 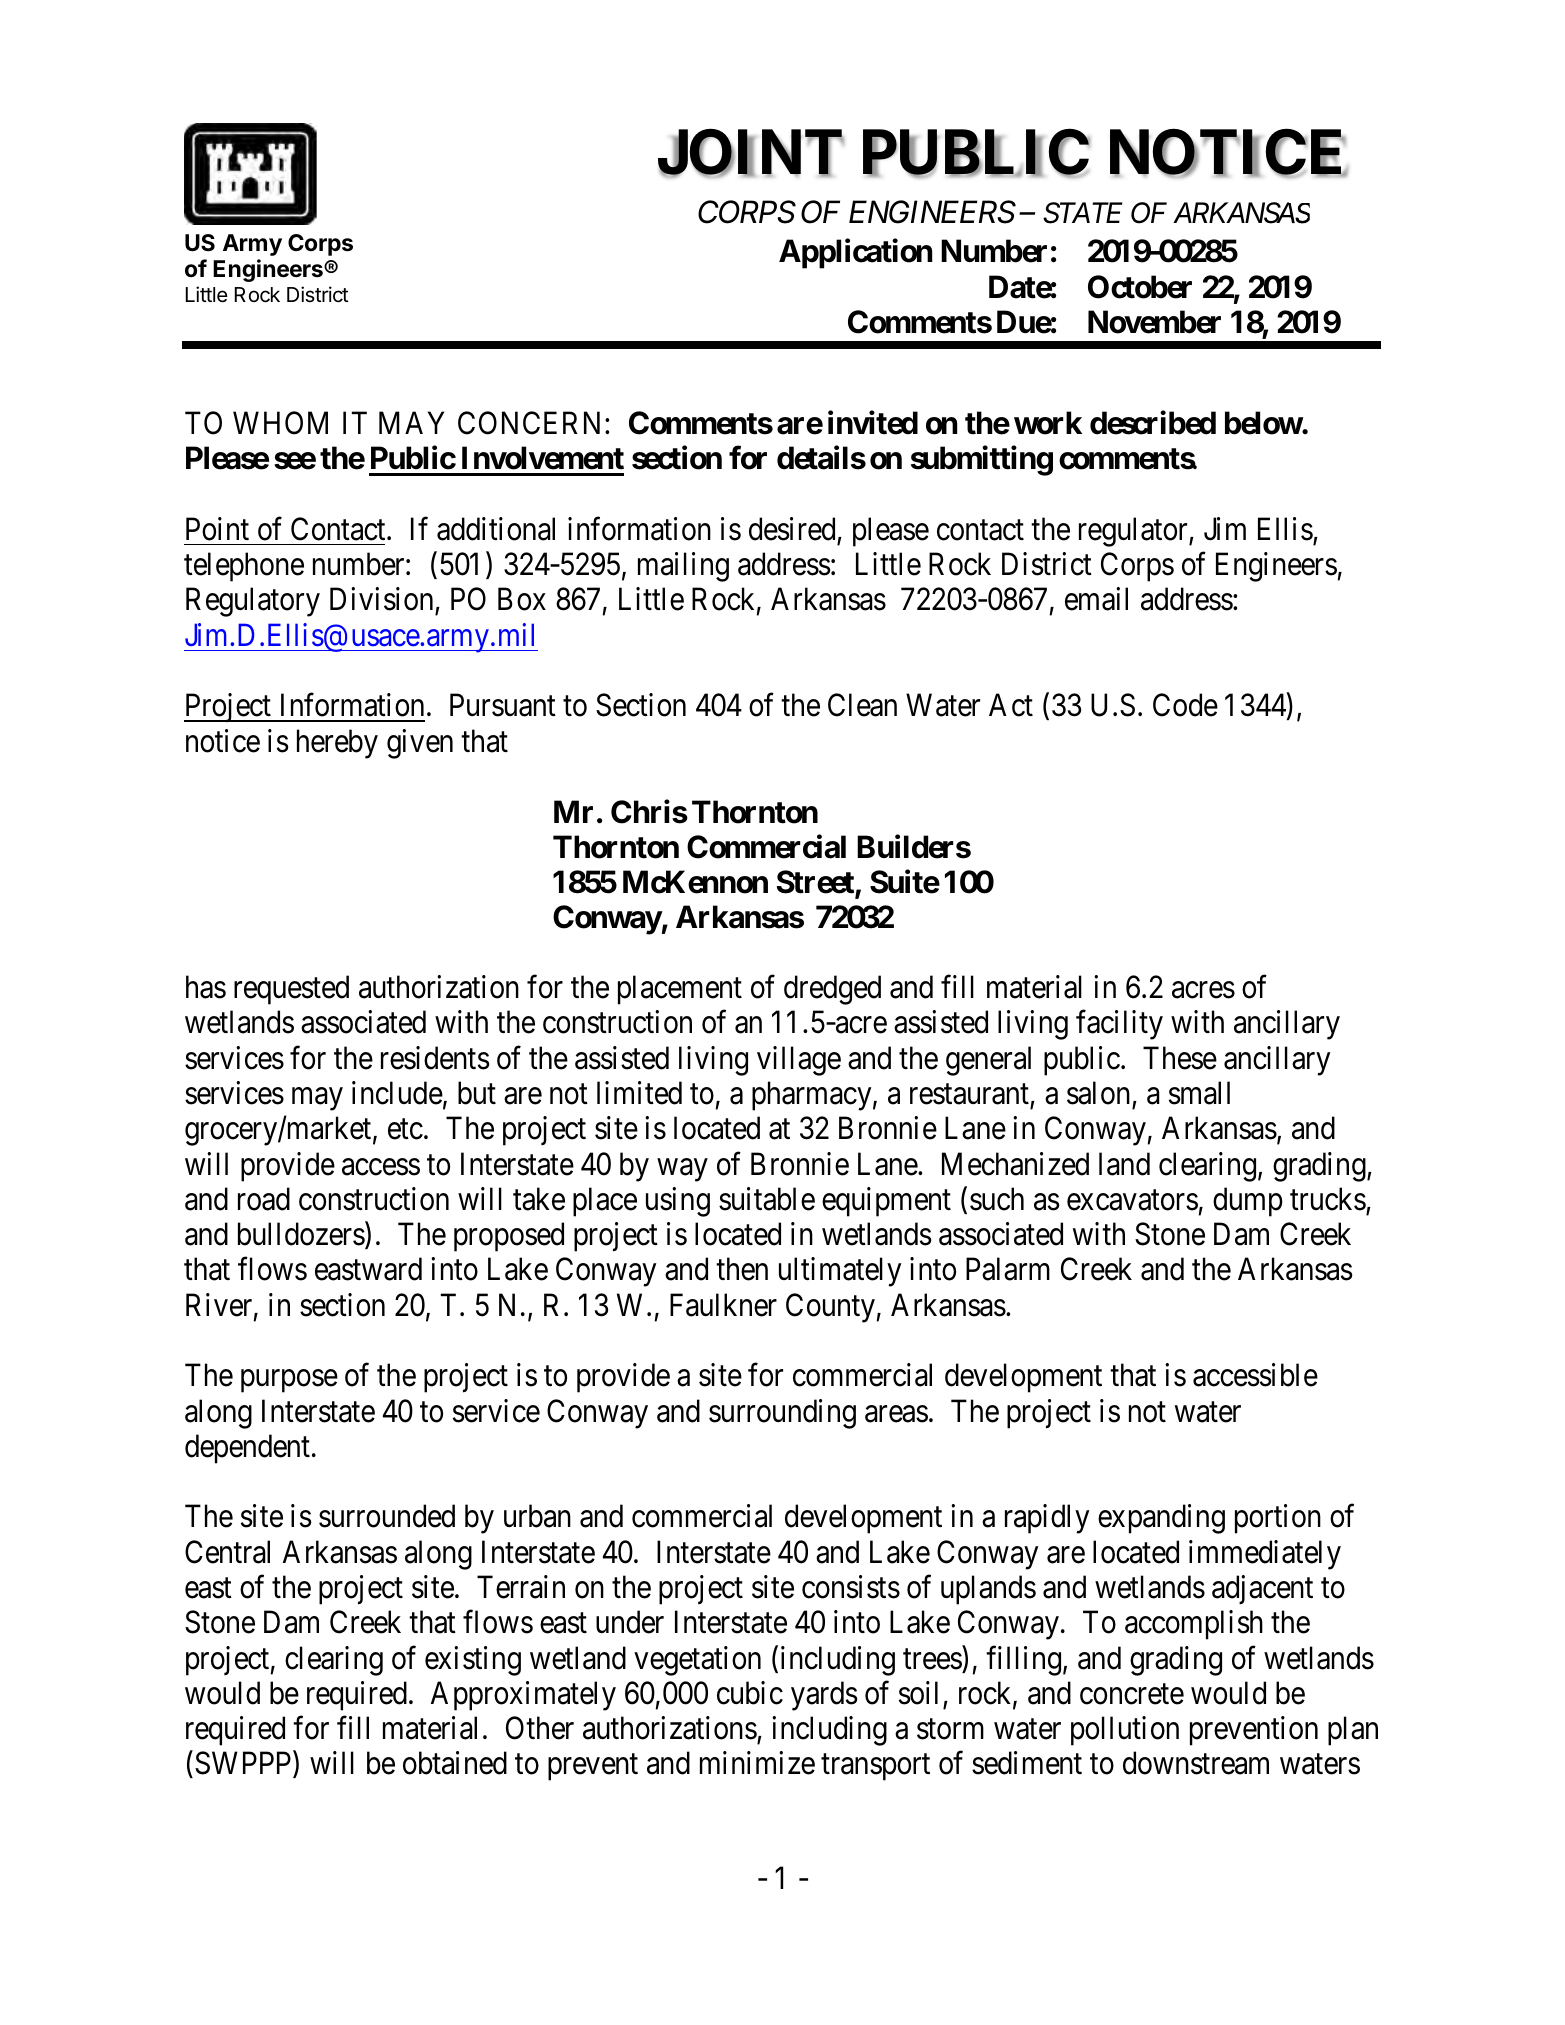 What do you see at coordinates (1096, 599) in the screenshot?
I see `email` at bounding box center [1096, 599].
